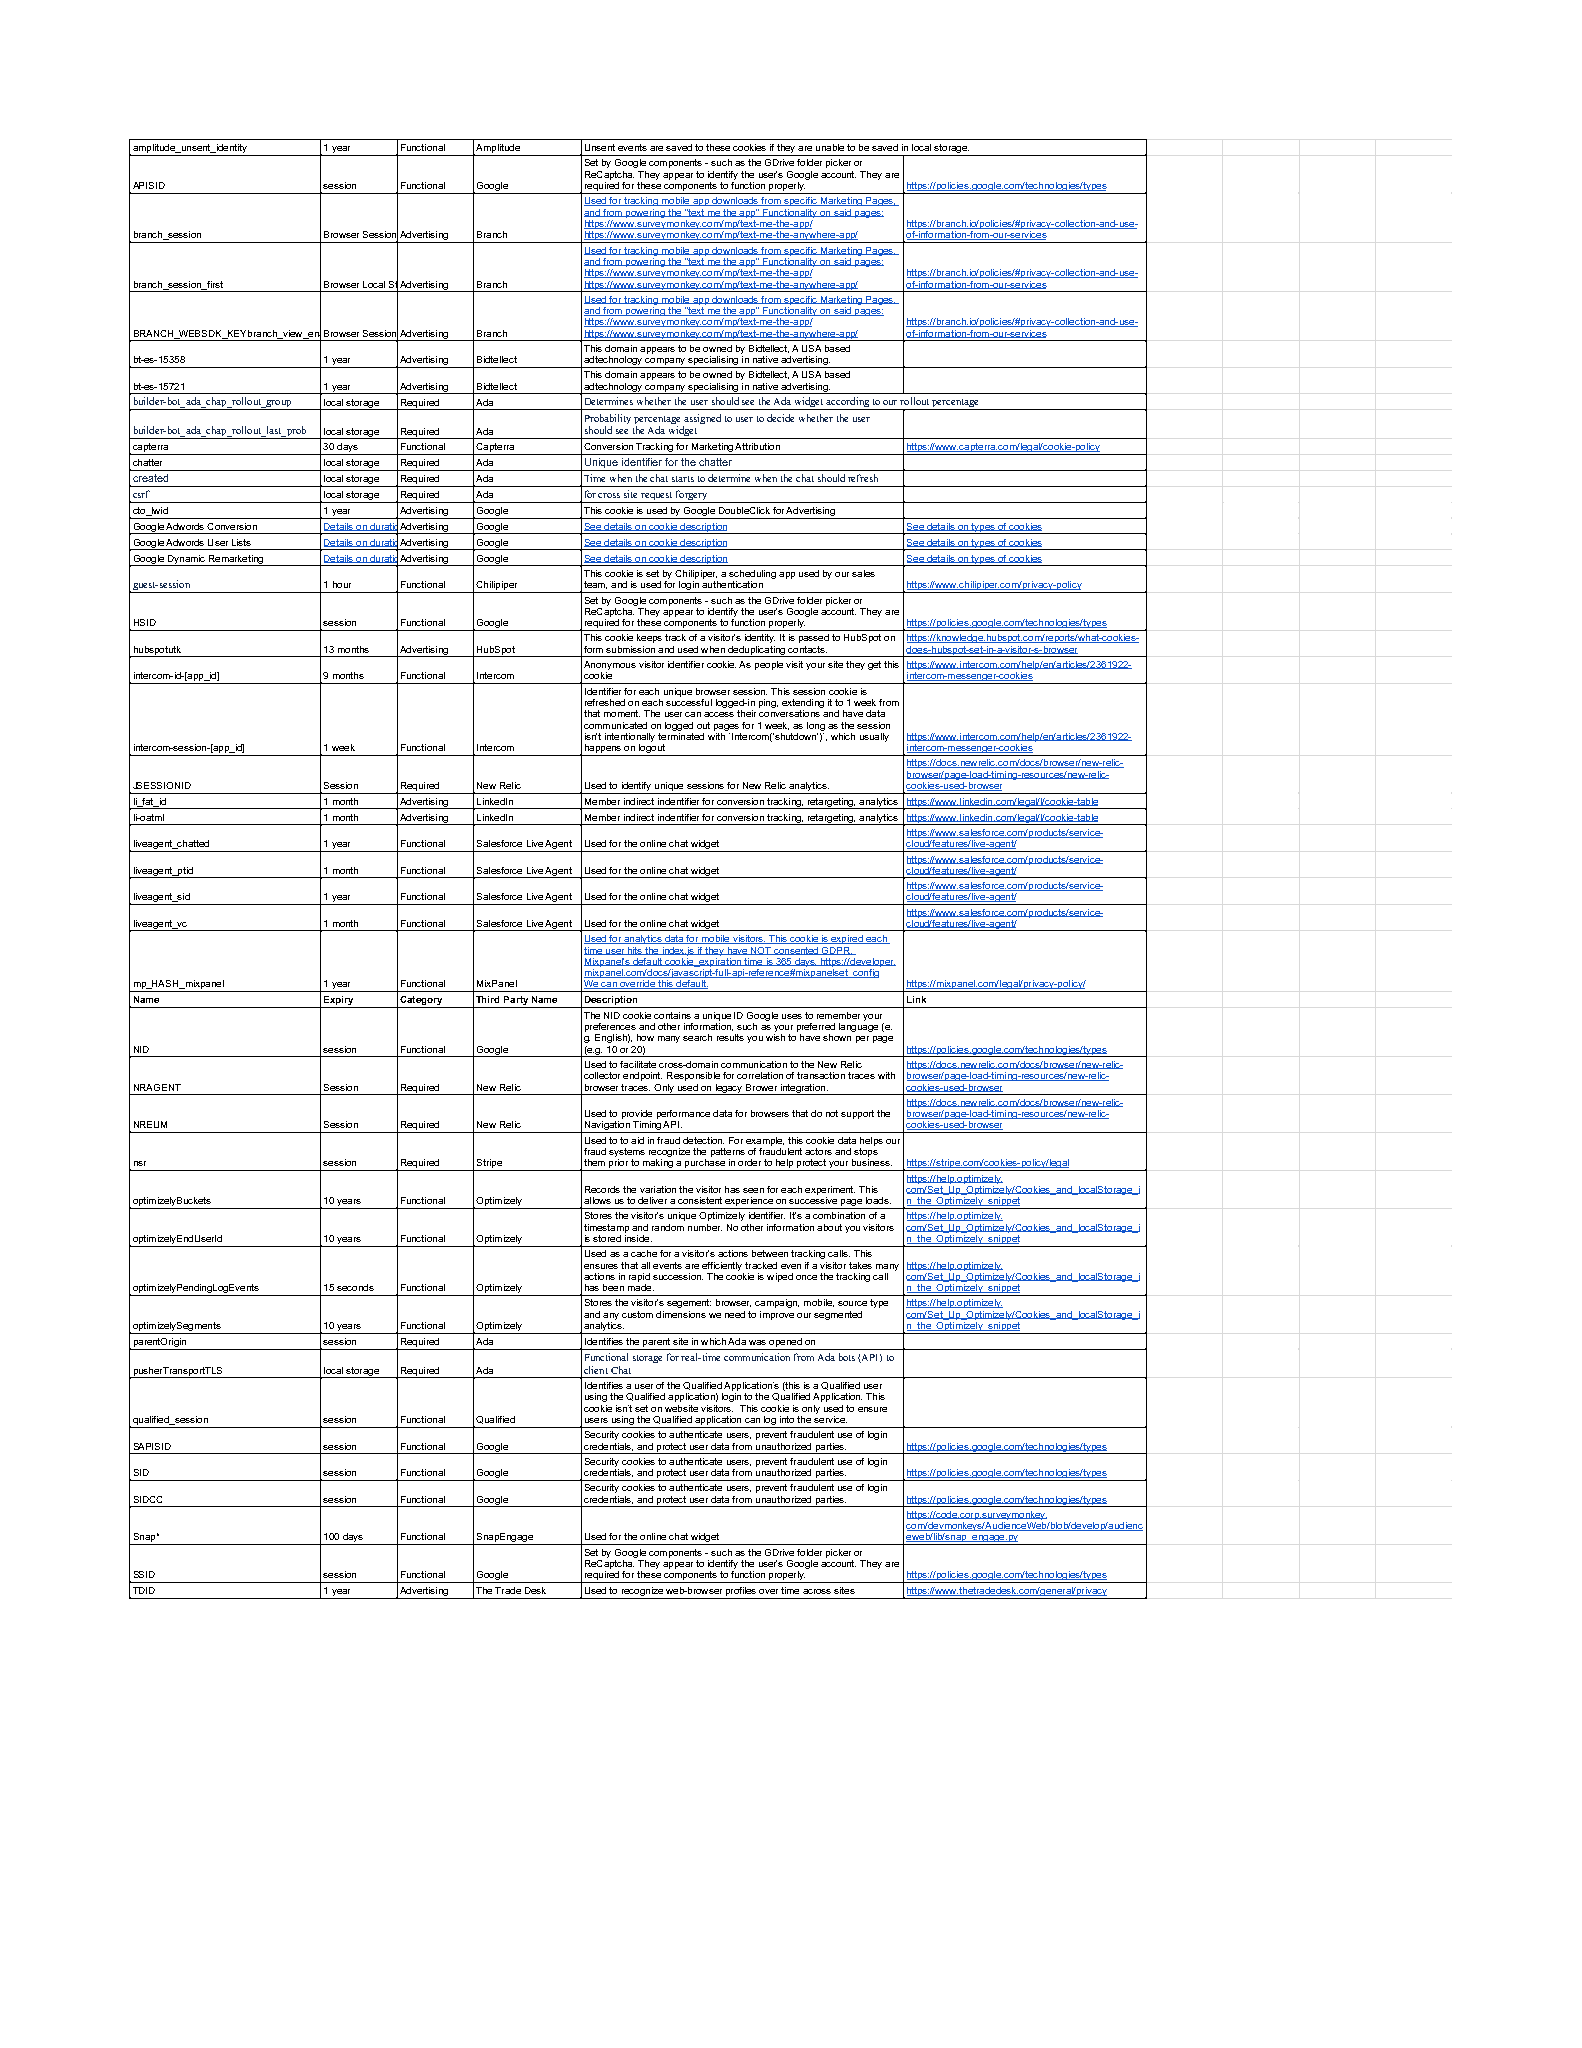 This image has width=1582, height=2048. What do you see at coordinates (749, 1203) in the image?
I see `experience` at bounding box center [749, 1203].
